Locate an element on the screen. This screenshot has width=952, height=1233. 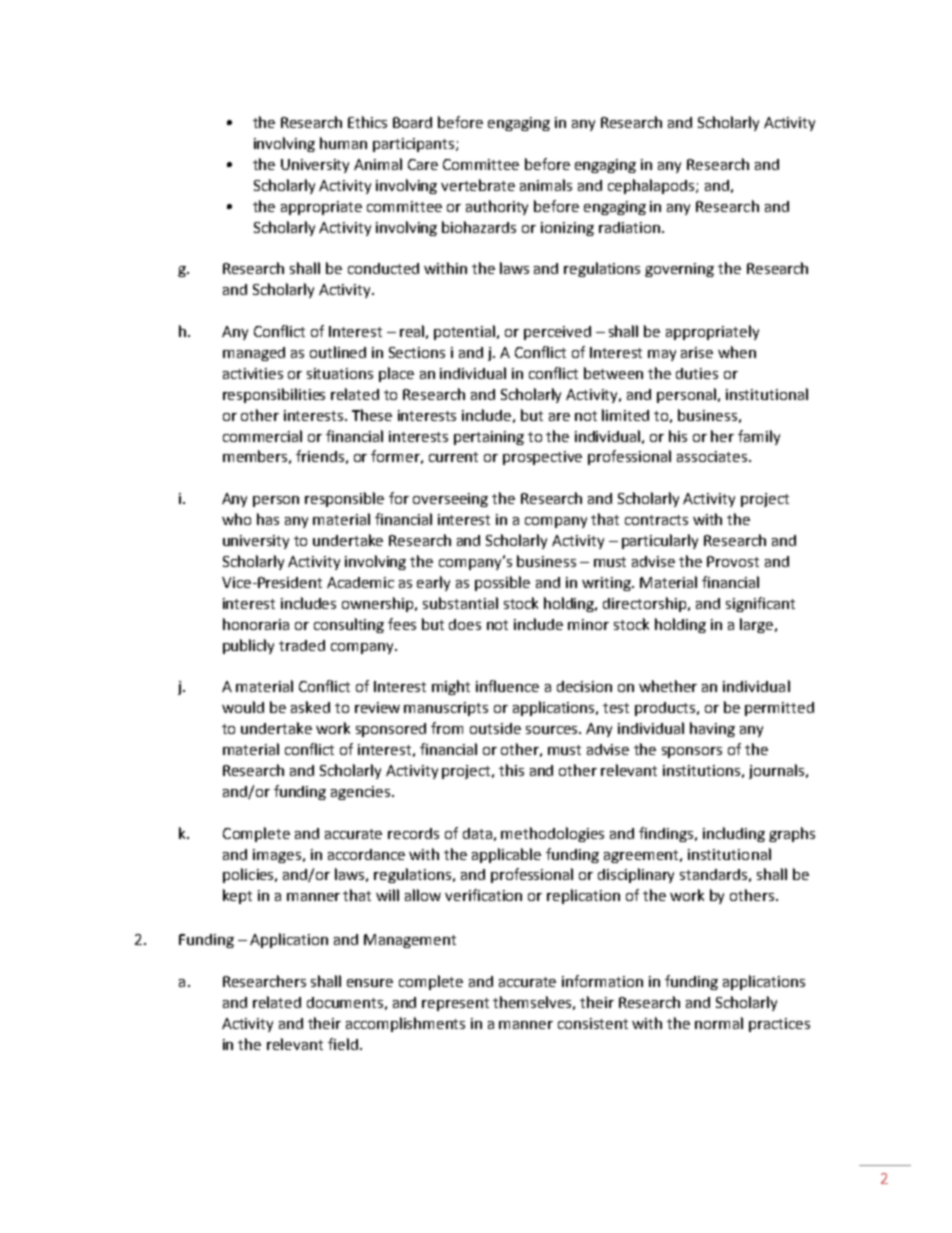
asked is located at coordinates (310, 707).
